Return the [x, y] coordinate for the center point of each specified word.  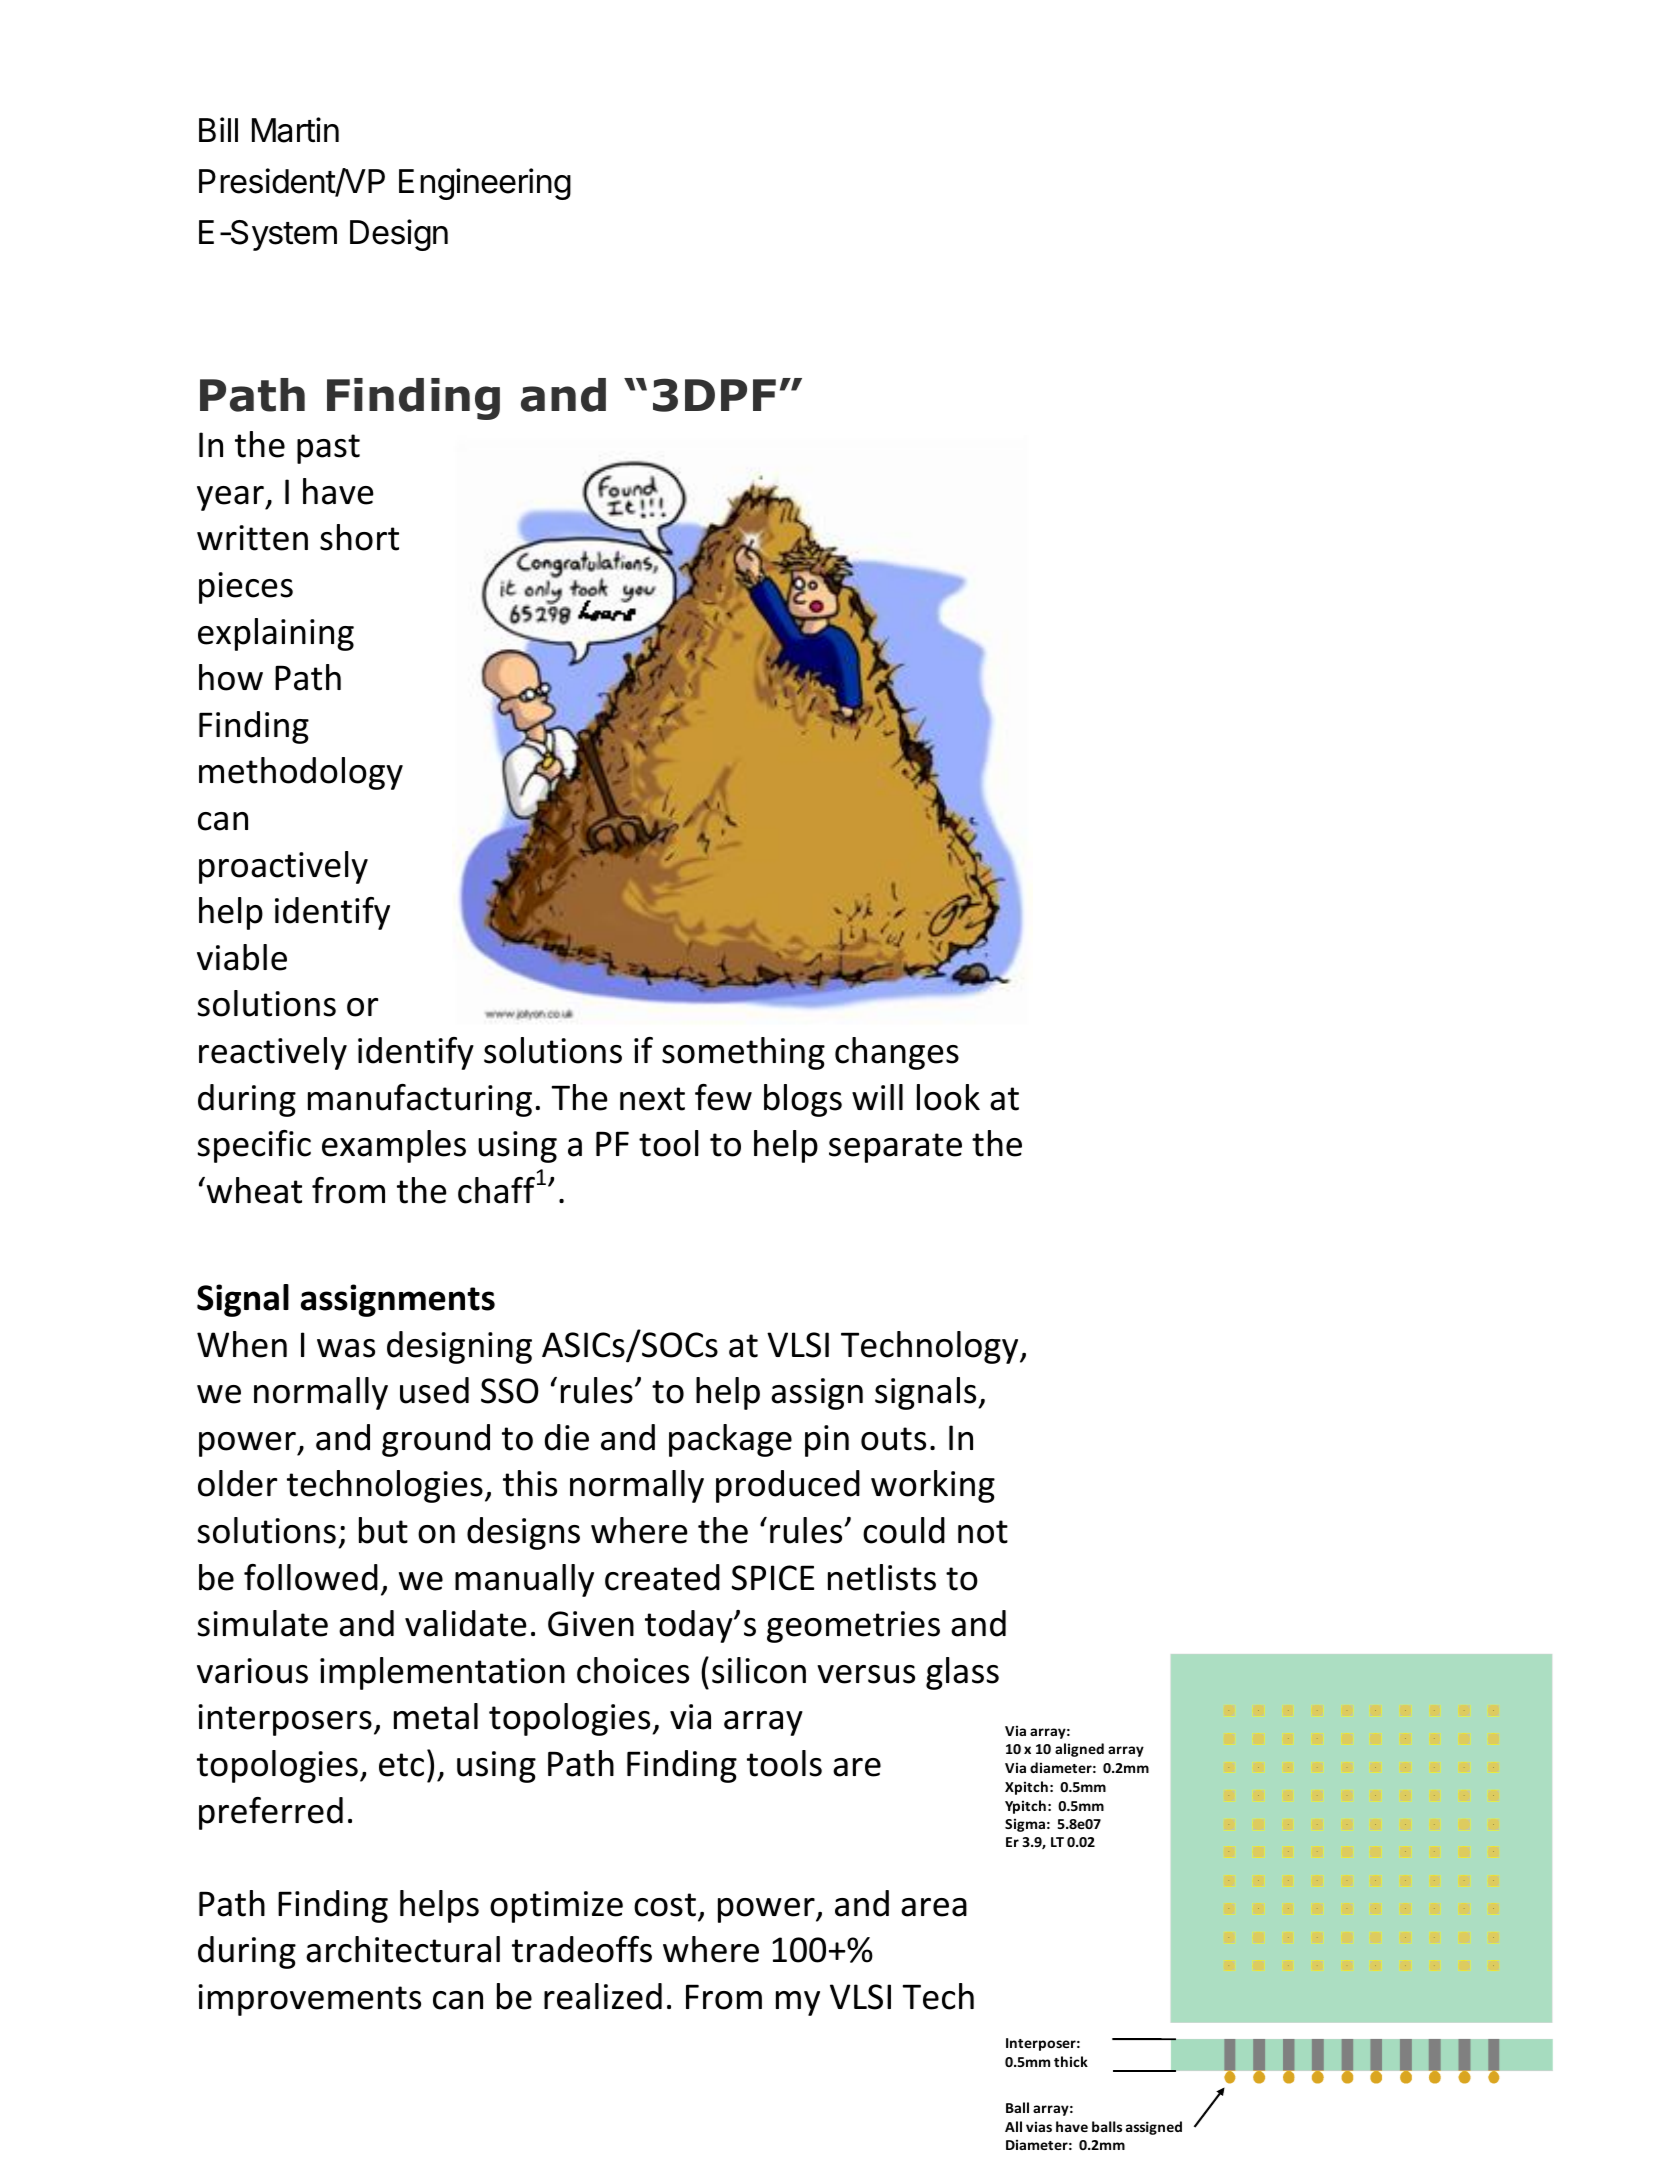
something [743, 1053]
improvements [309, 2000]
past [328, 449]
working [933, 1486]
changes [897, 1053]
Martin [295, 130]
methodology [301, 773]
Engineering [485, 184]
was [346, 1348]
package [730, 1440]
